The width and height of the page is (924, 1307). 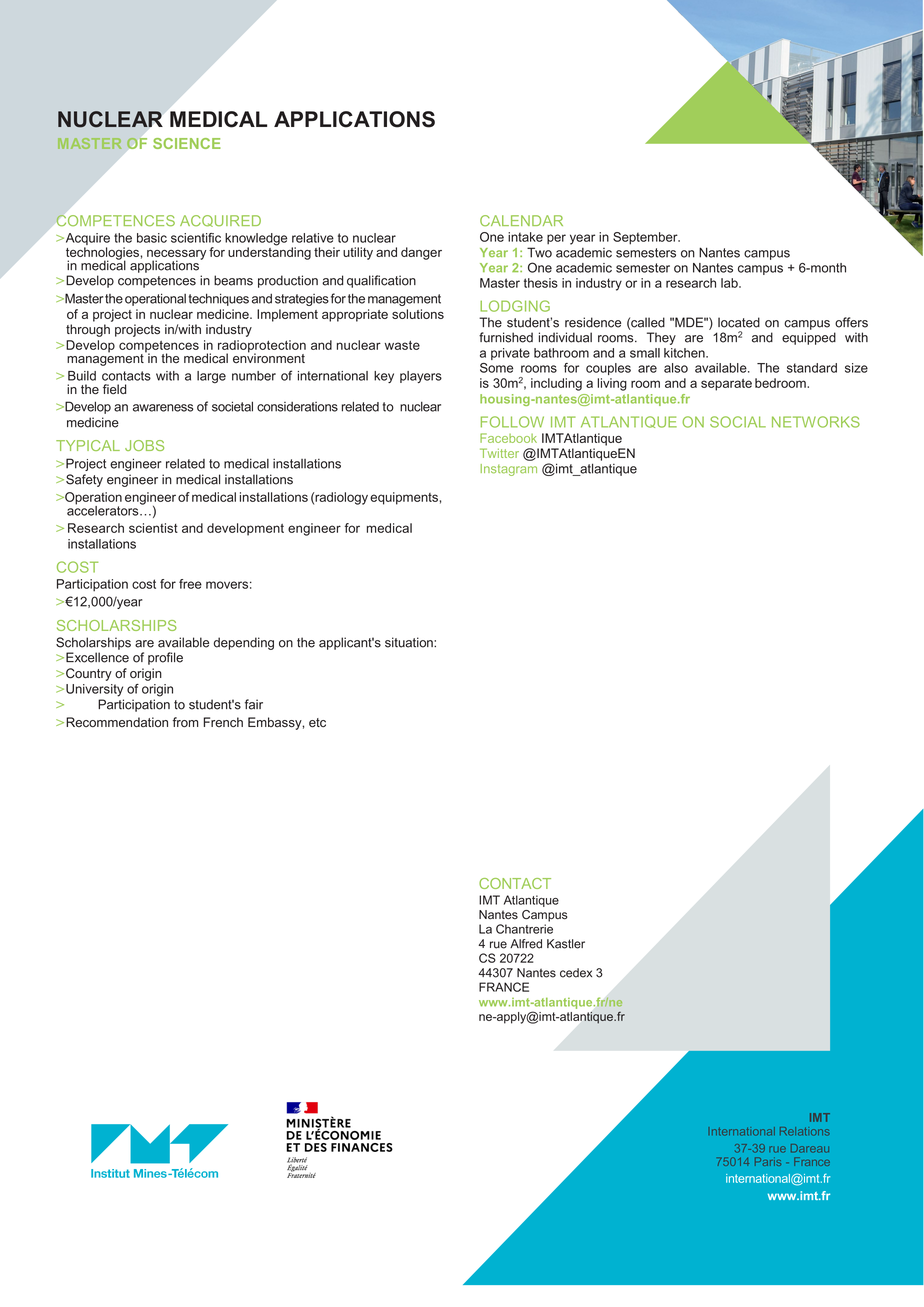 What do you see at coordinates (254, 704) in the page?
I see `fair` at bounding box center [254, 704].
